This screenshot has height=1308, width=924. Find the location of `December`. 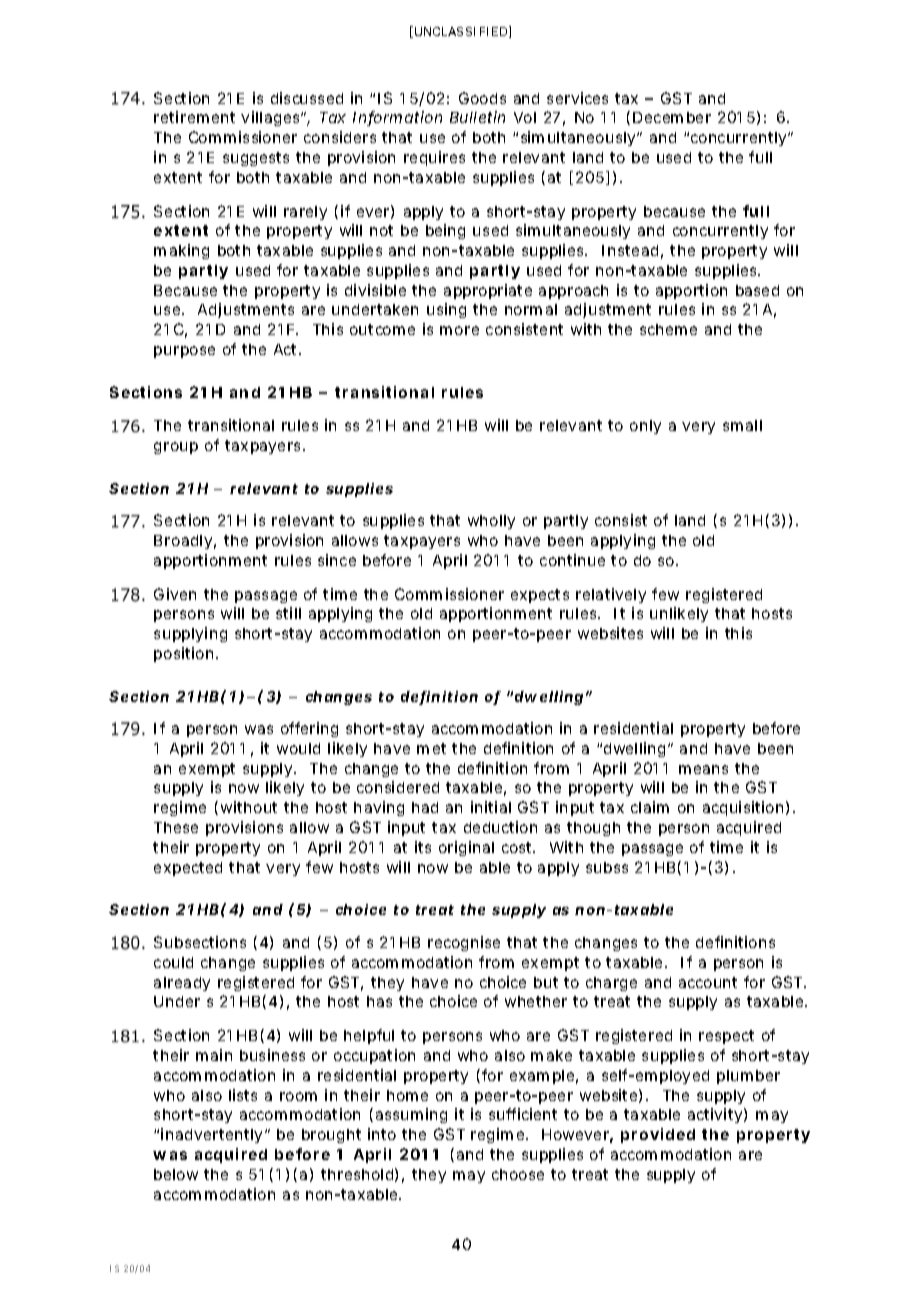

December is located at coordinates (672, 117).
